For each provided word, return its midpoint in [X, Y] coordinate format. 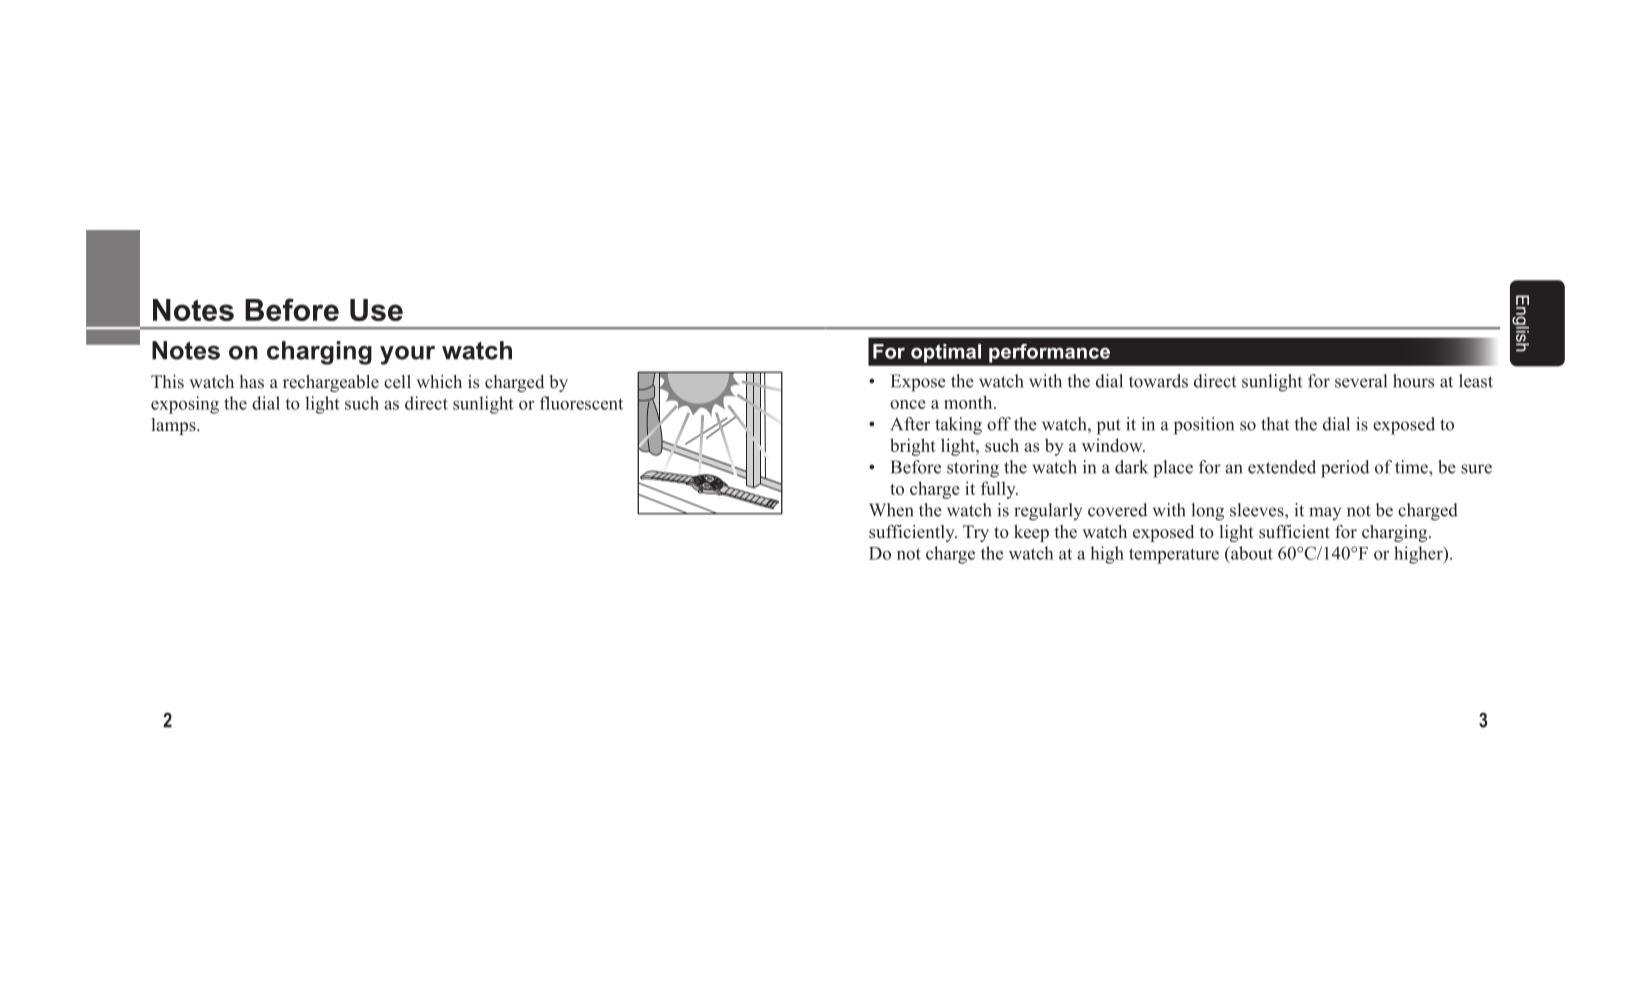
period [1345, 469]
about [1251, 553]
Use [376, 310]
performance [1049, 353]
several [1361, 381]
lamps [175, 426]
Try [976, 533]
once [908, 404]
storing [973, 469]
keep [1031, 533]
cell [397, 382]
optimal [946, 353]
